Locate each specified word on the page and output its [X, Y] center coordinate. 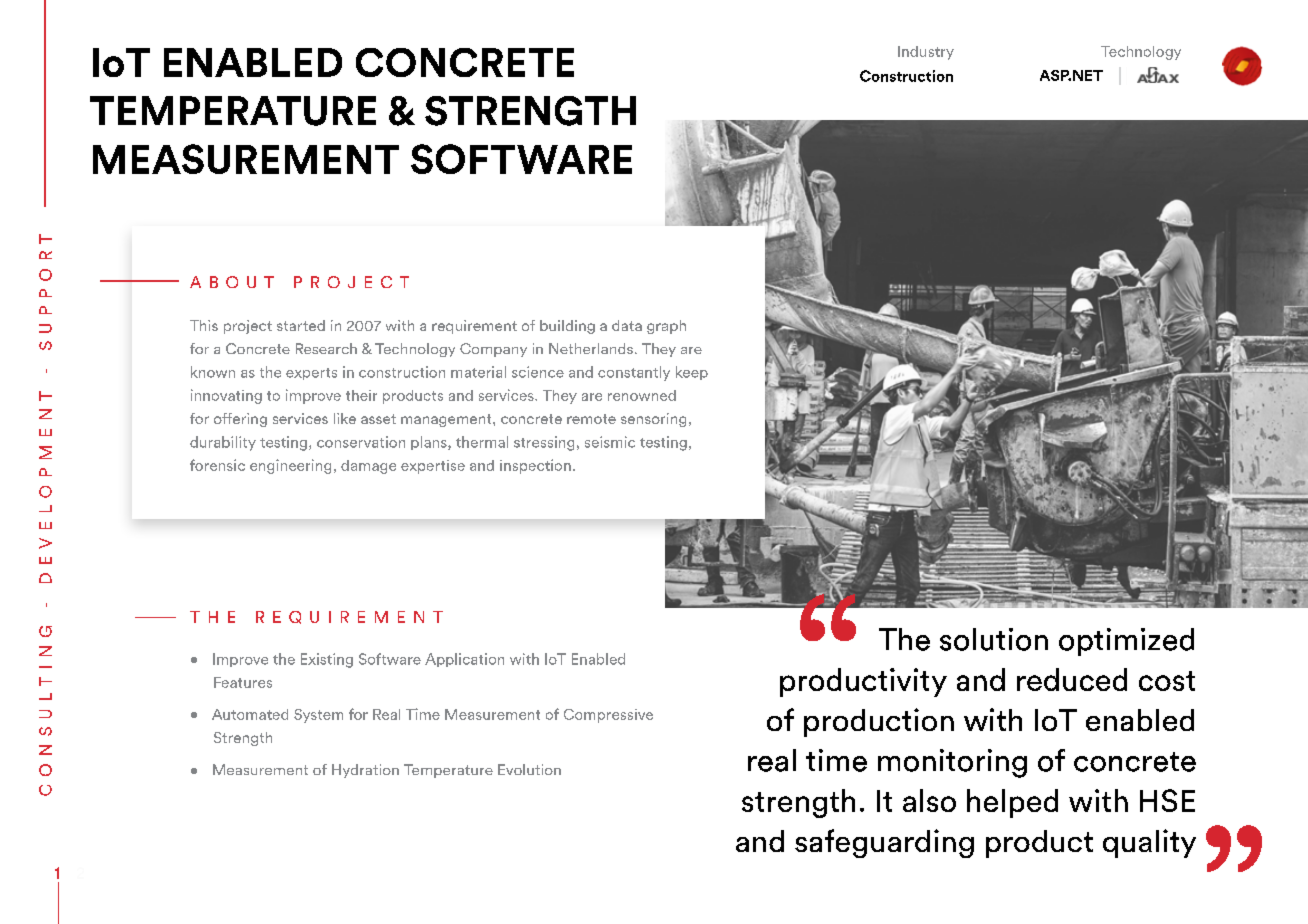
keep [692, 373]
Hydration [365, 771]
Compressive [608, 716]
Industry [926, 53]
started [301, 325]
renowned [642, 395]
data [627, 325]
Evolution [529, 769]
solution [994, 639]
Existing [327, 660]
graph [666, 327]
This [204, 325]
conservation [361, 442]
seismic [610, 442]
